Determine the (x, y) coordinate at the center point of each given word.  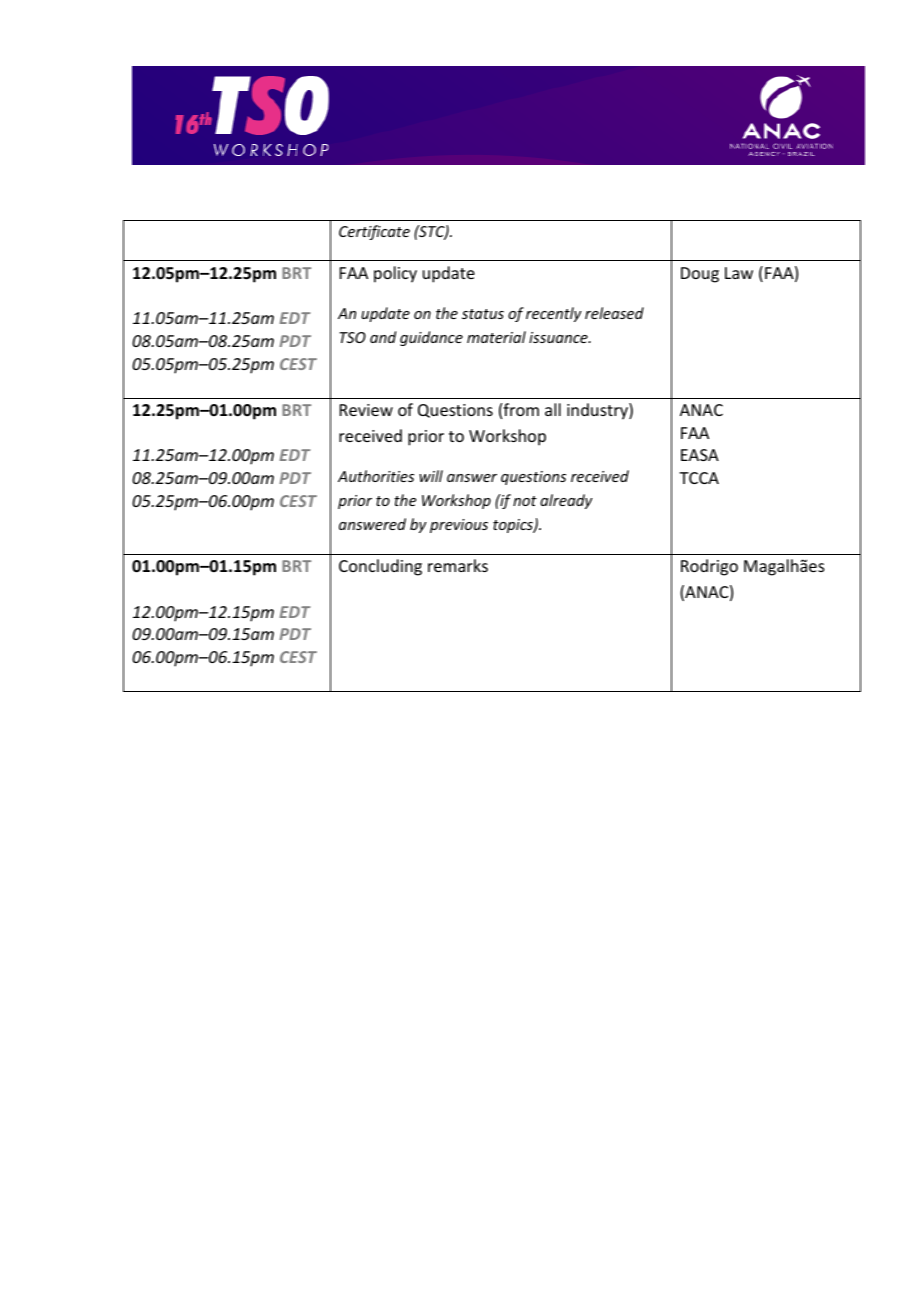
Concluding (380, 567)
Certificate (374, 232)
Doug (700, 275)
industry (598, 411)
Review (366, 410)
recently (554, 314)
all (553, 409)
